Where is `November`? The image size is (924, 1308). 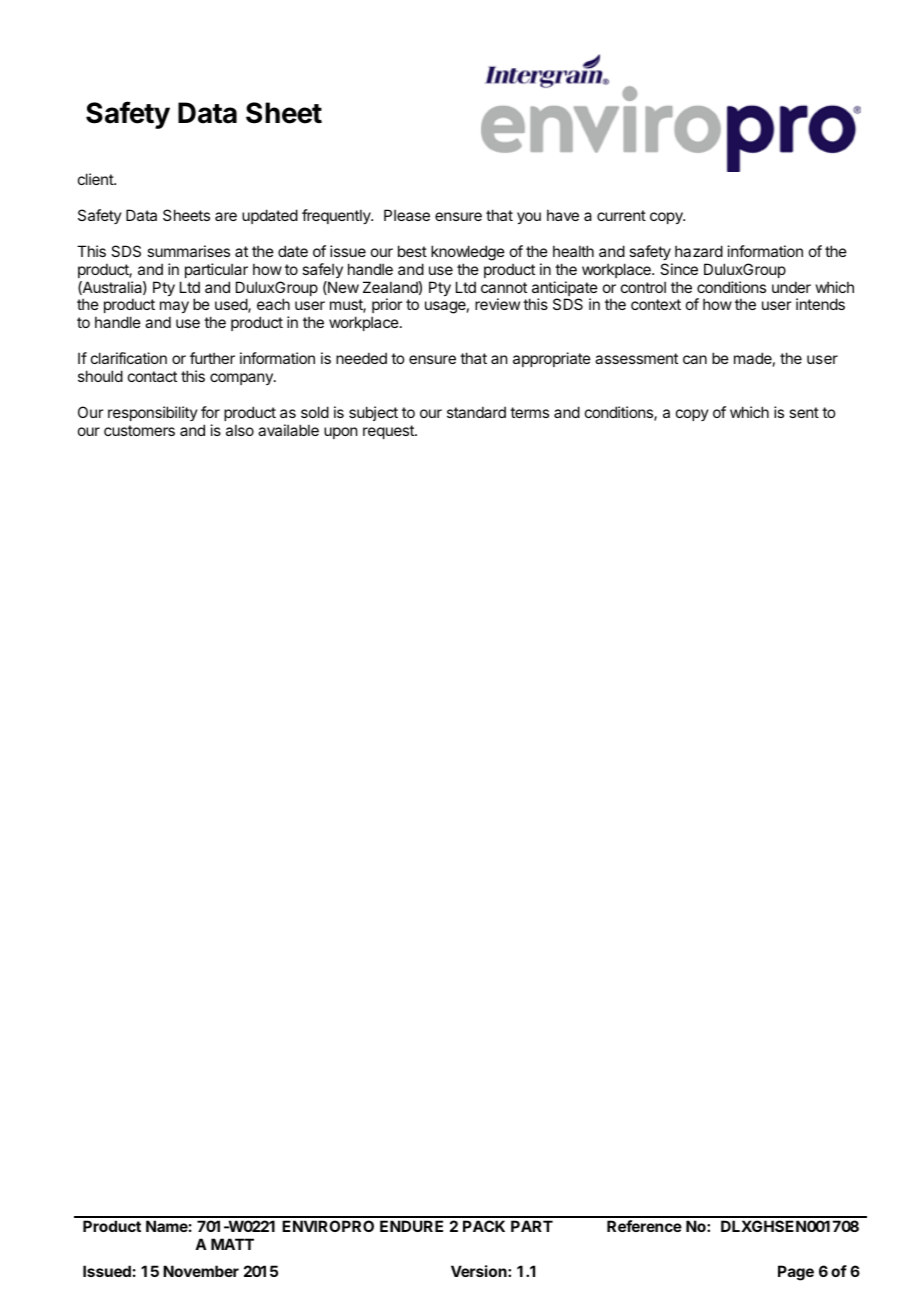
November is located at coordinates (201, 1271).
